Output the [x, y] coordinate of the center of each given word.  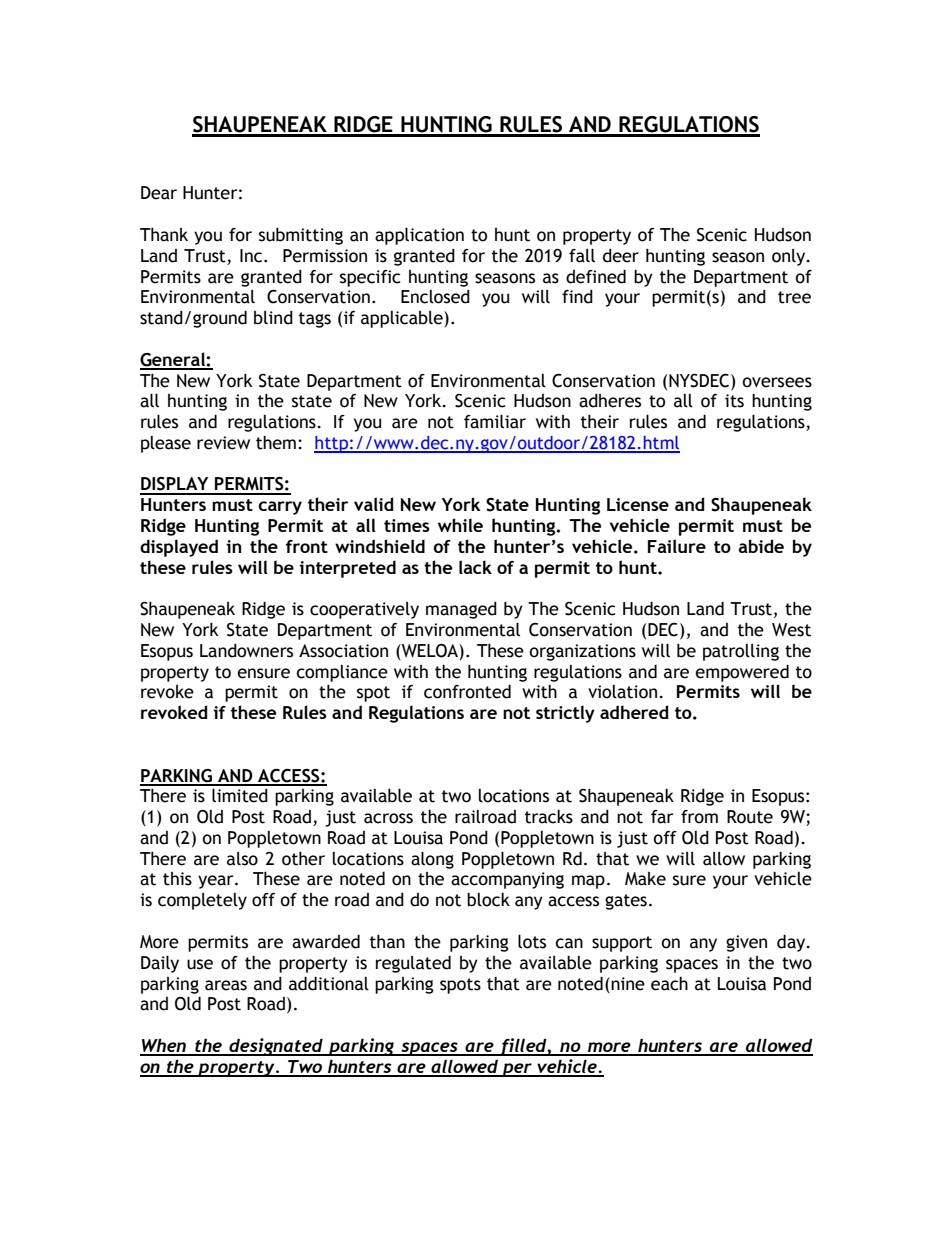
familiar [495, 421]
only [790, 257]
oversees [777, 382]
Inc [252, 256]
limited [240, 795]
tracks [549, 817]
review [223, 443]
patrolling [741, 652]
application [419, 236]
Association [343, 651]
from [699, 817]
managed [461, 610]
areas [226, 985]
